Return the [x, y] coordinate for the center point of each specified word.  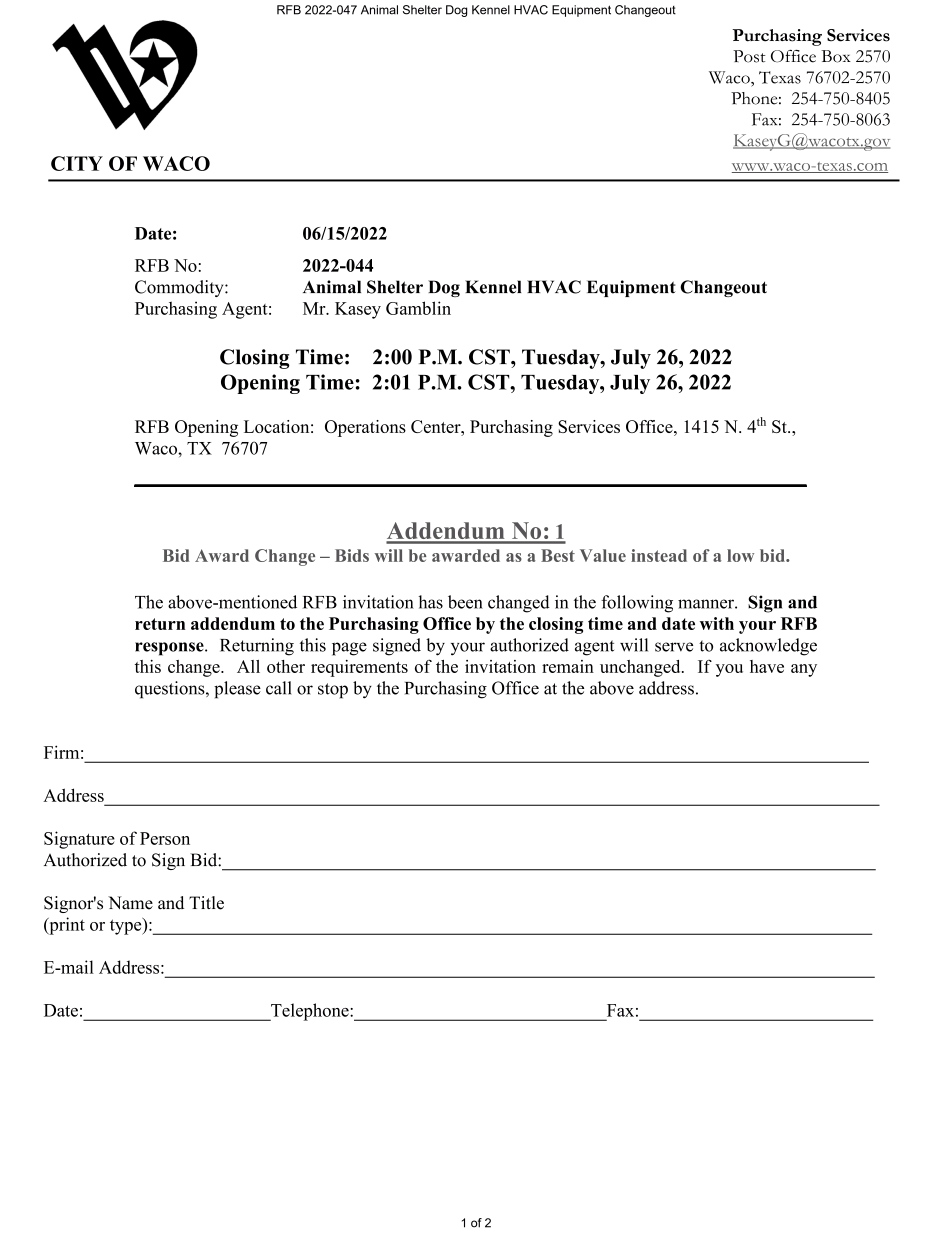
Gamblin [418, 308]
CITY [77, 163]
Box [836, 56]
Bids [352, 555]
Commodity [180, 288]
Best [558, 555]
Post [749, 56]
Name [130, 903]
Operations [365, 428]
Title [206, 903]
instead [659, 555]
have [767, 666]
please [237, 690]
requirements [359, 668]
